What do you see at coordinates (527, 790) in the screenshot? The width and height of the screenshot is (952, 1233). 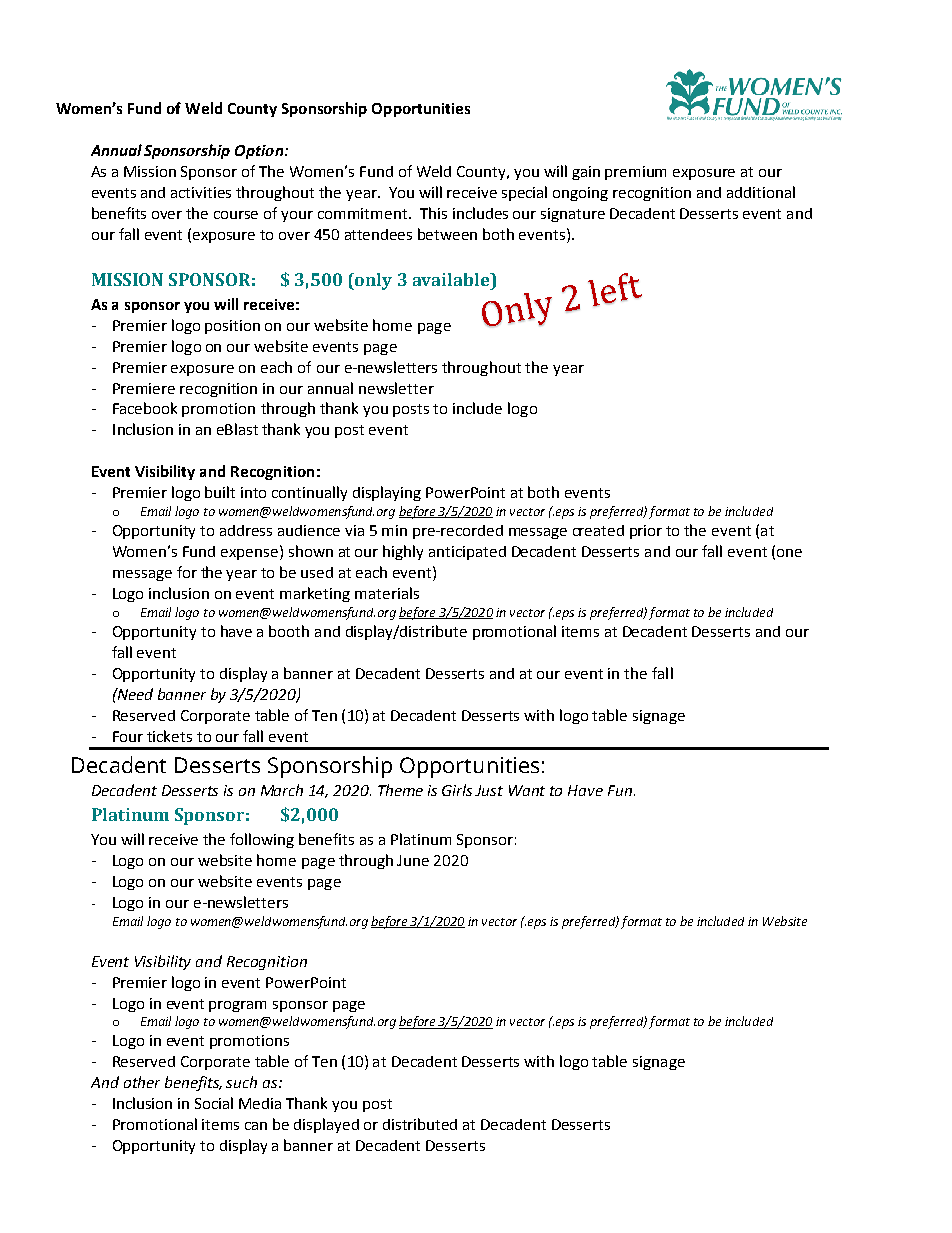 I see `Want` at bounding box center [527, 790].
